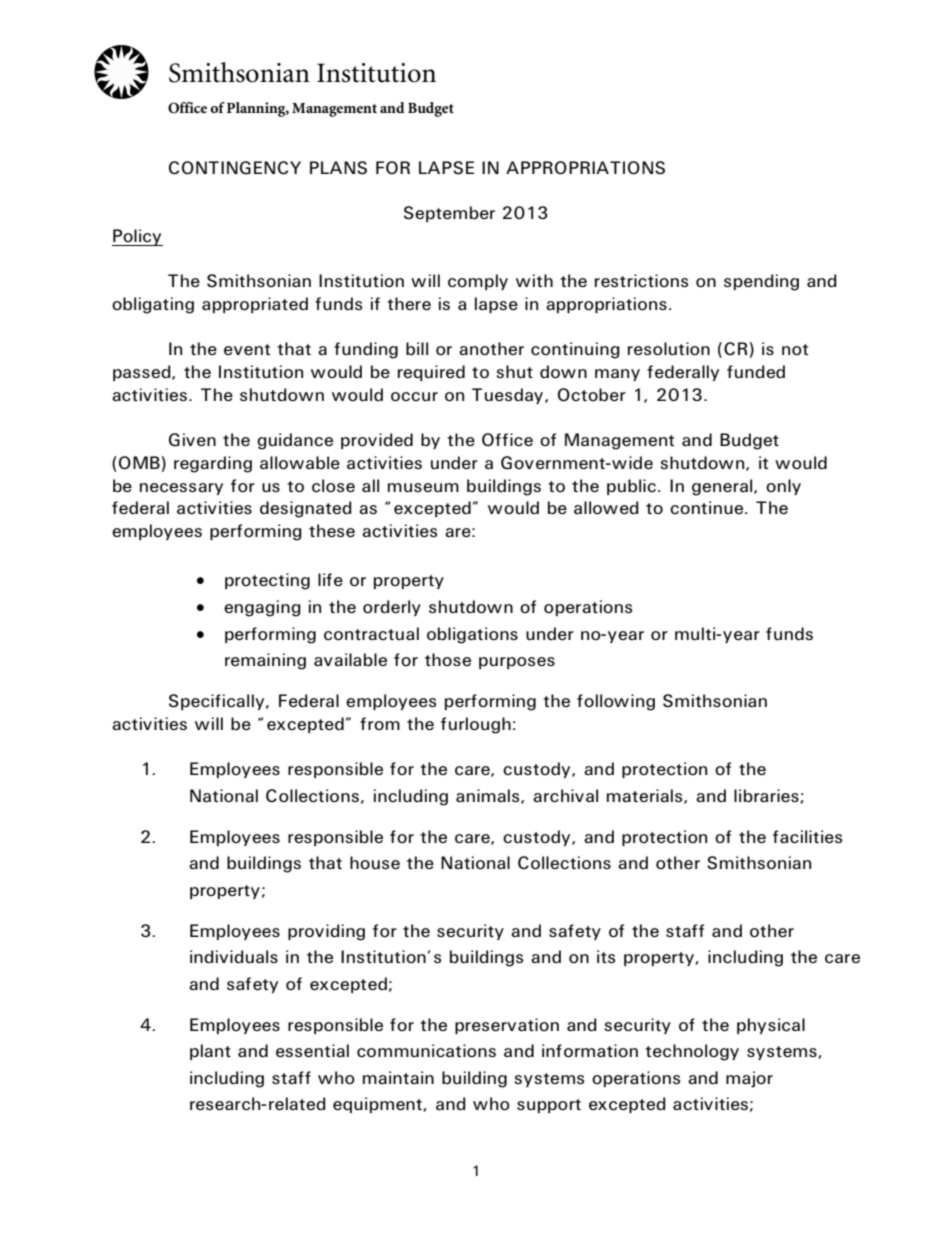 Image resolution: width=952 pixels, height=1233 pixels. I want to click on obligations, so click(472, 635).
